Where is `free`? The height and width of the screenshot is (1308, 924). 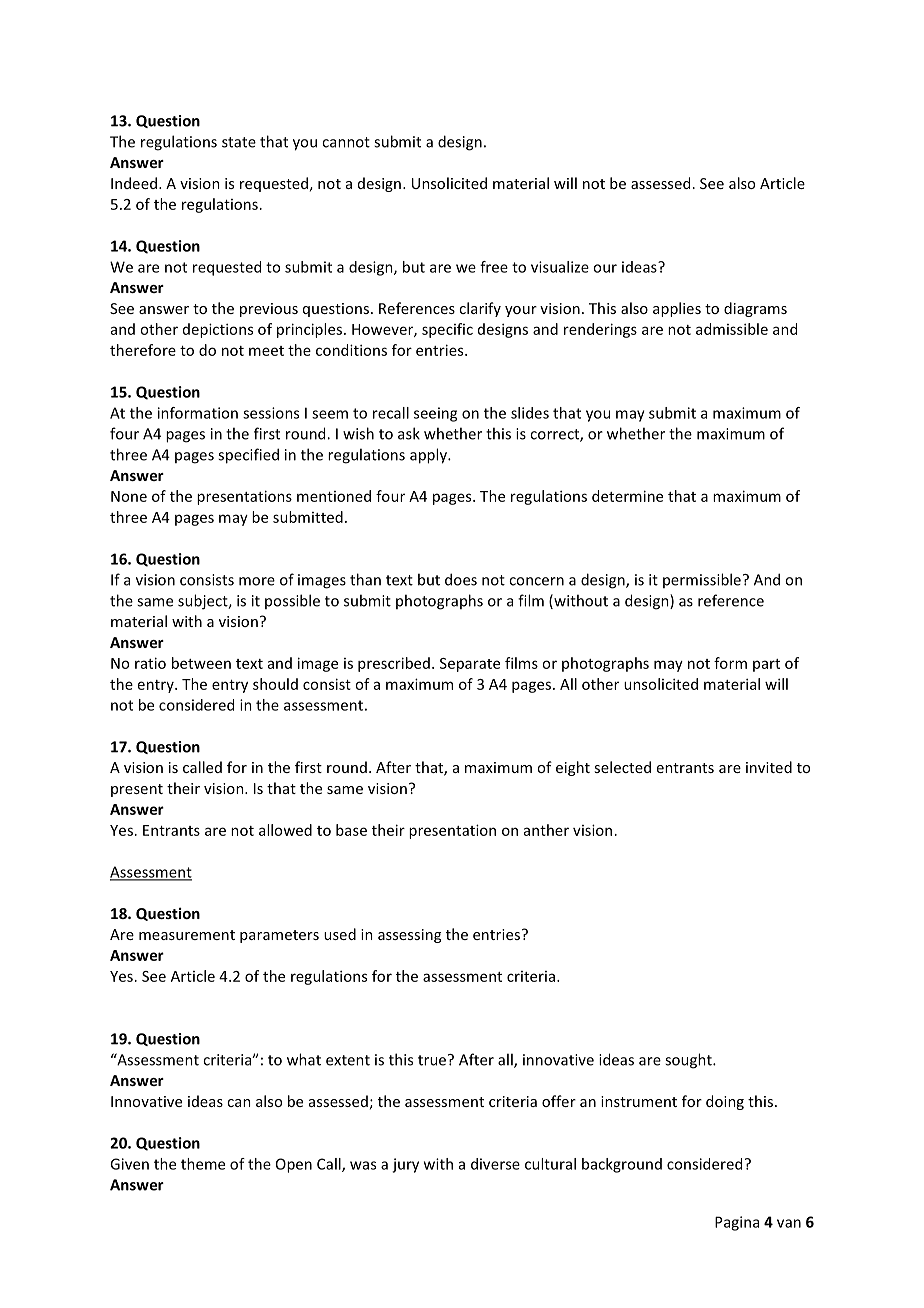 free is located at coordinates (494, 267).
